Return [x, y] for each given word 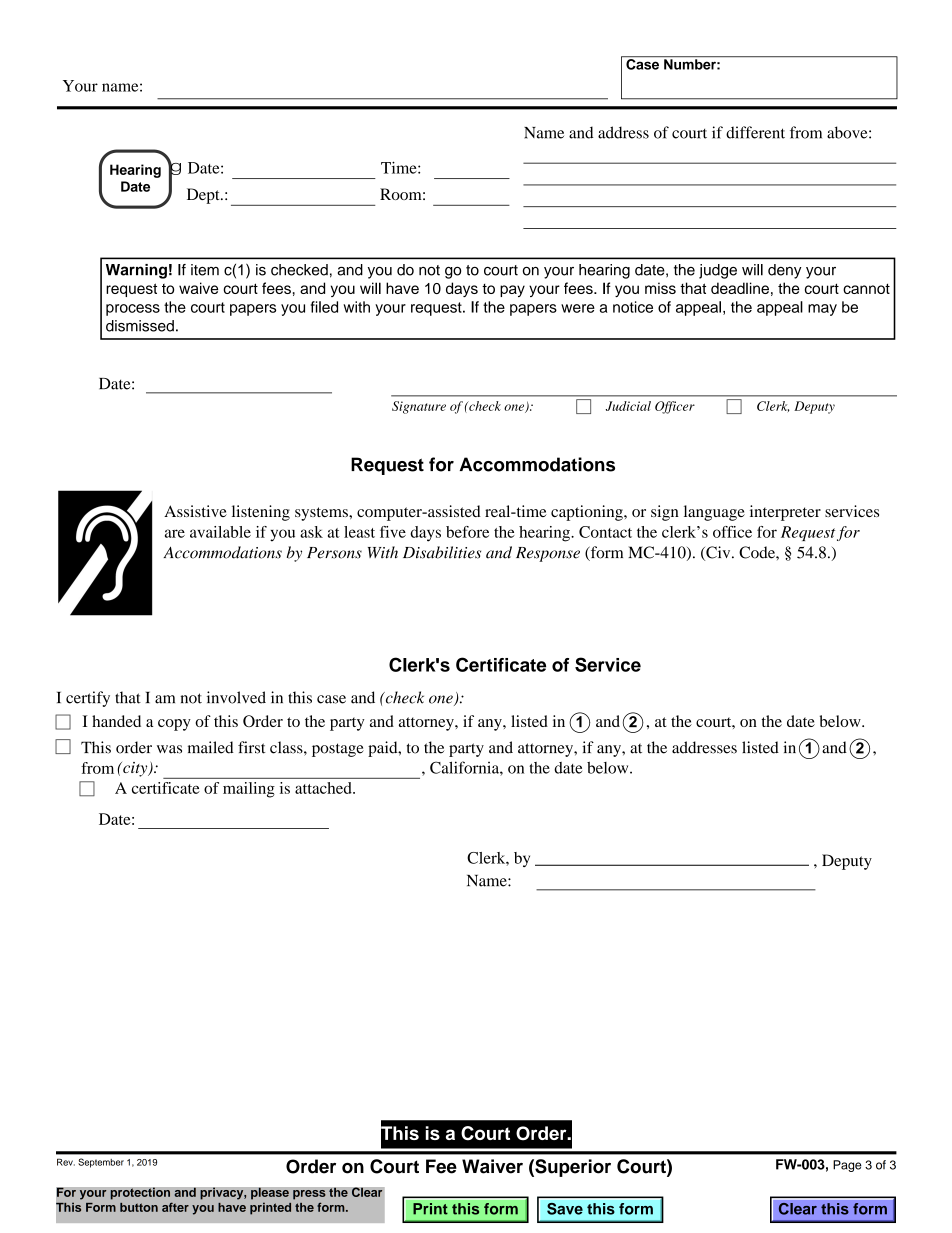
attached [324, 788]
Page [847, 1166]
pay [512, 291]
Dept [204, 196]
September [101, 1163]
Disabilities [442, 552]
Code [758, 552]
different [755, 132]
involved [236, 697]
